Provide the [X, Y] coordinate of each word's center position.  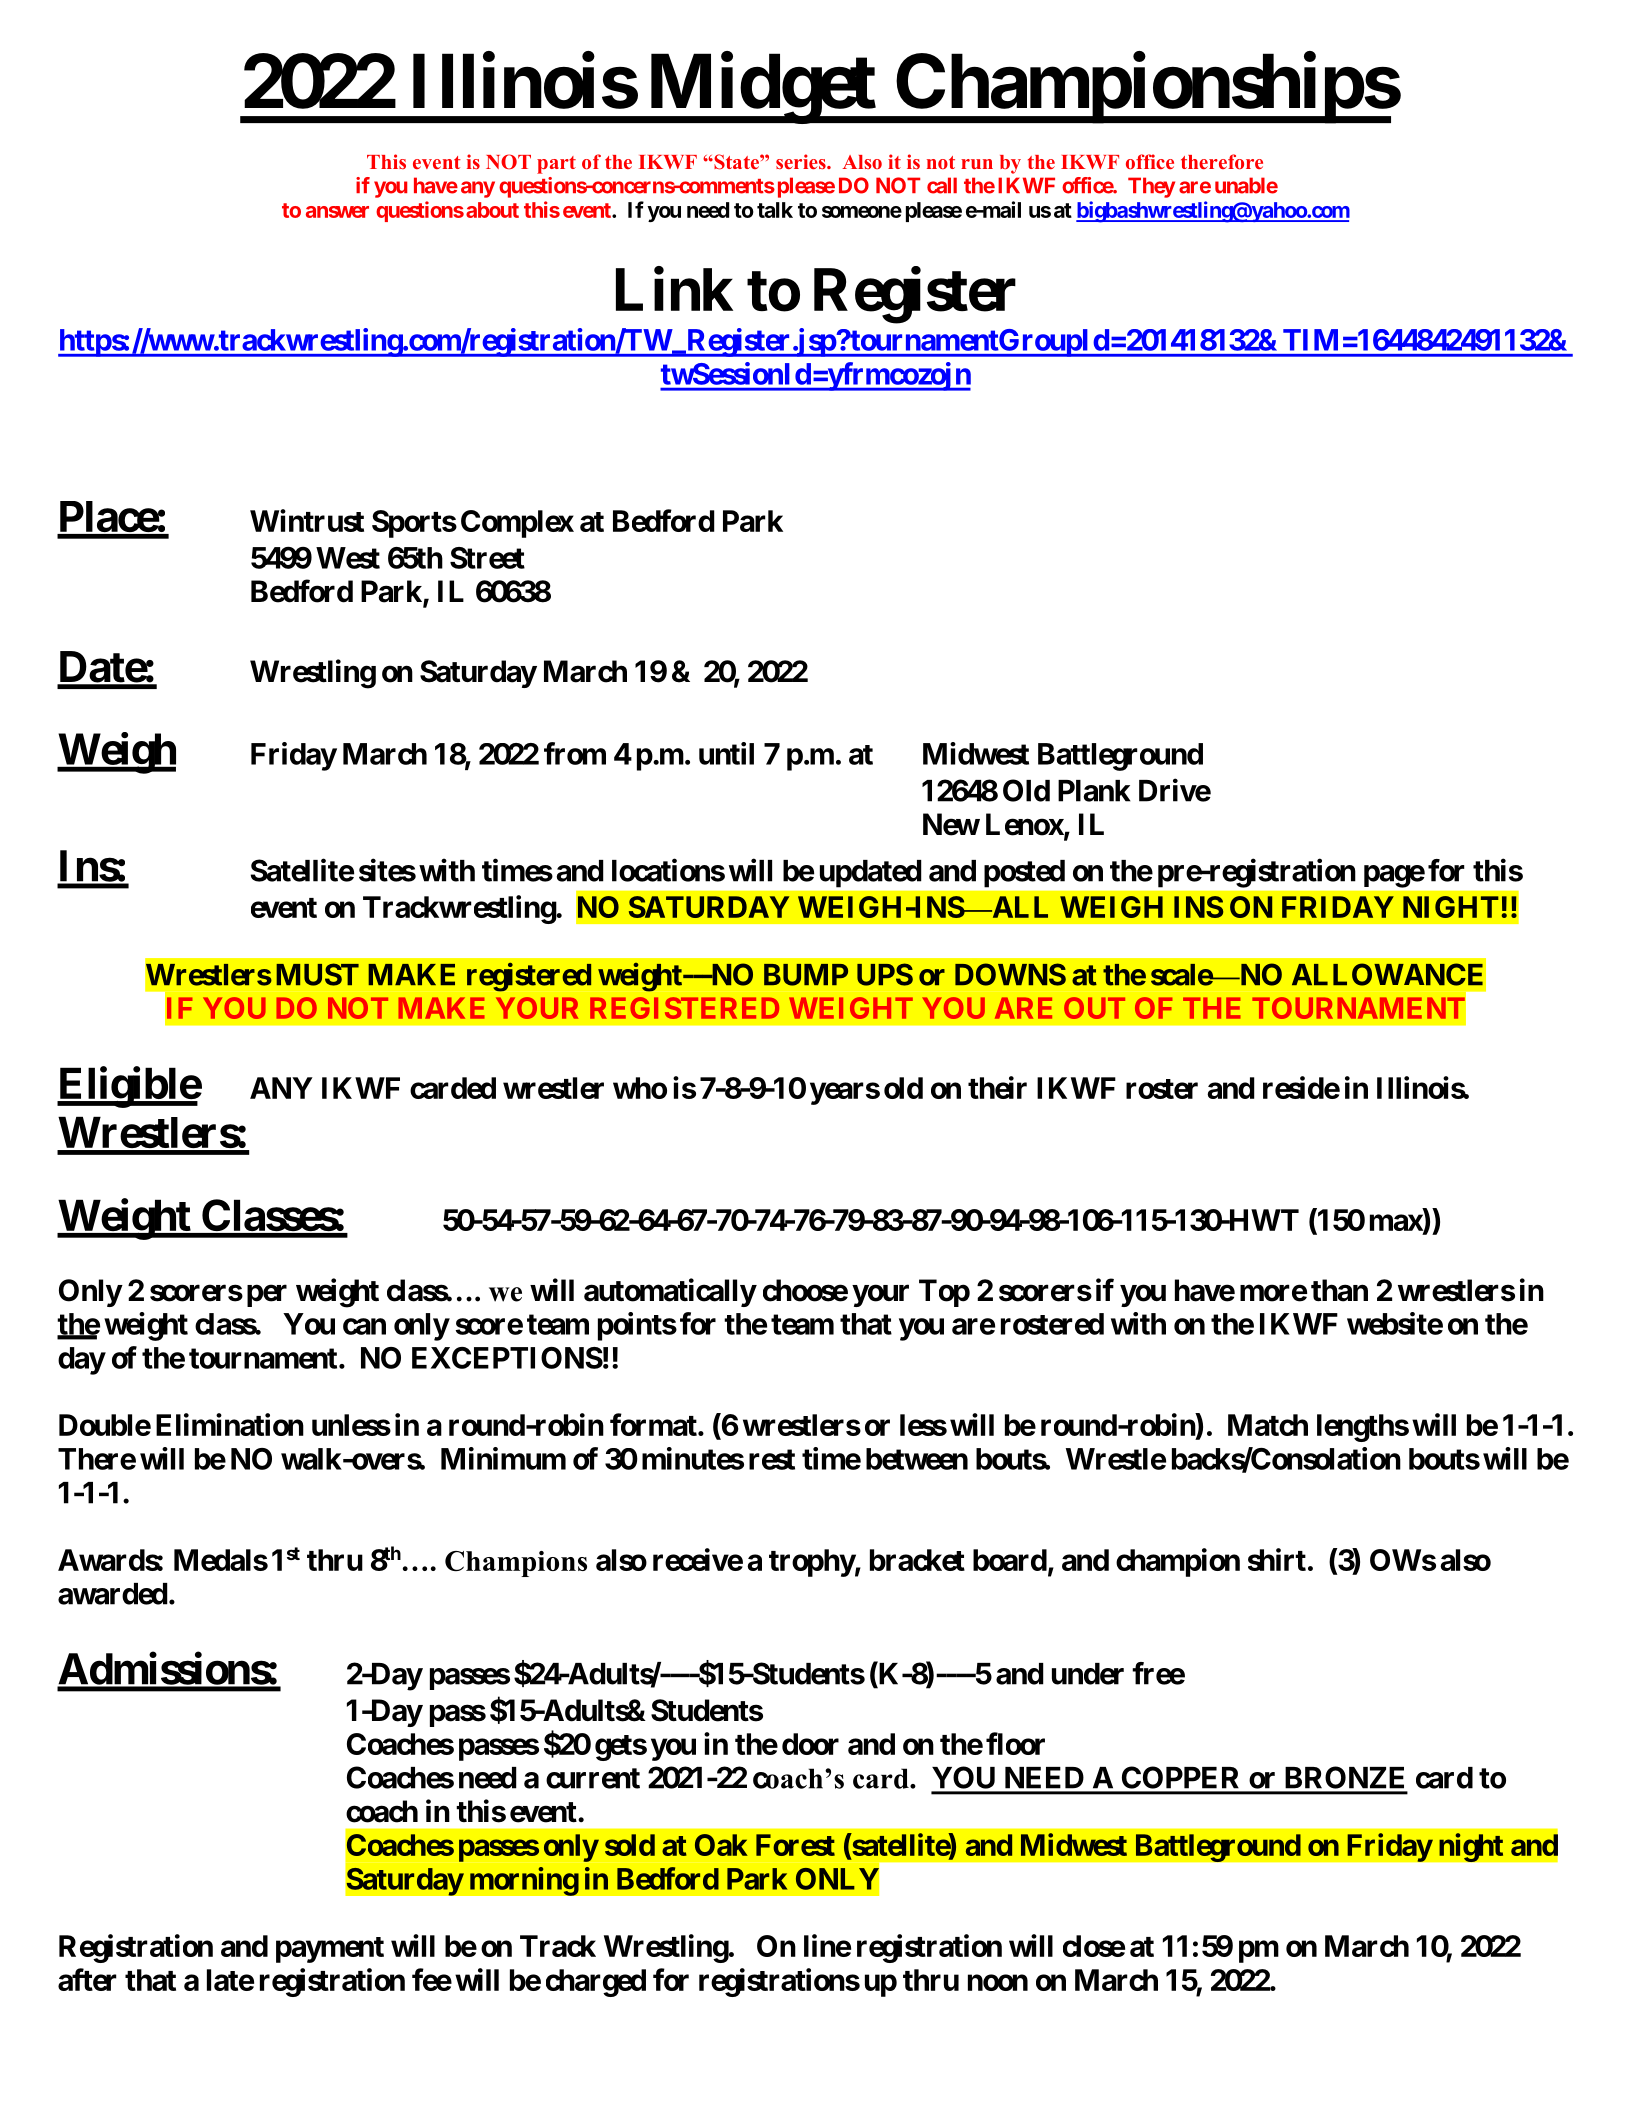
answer [337, 212]
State [736, 162]
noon [998, 1982]
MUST [317, 974]
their [997, 1087]
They [1151, 187]
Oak [721, 1845]
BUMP [806, 975]
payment [330, 1950]
